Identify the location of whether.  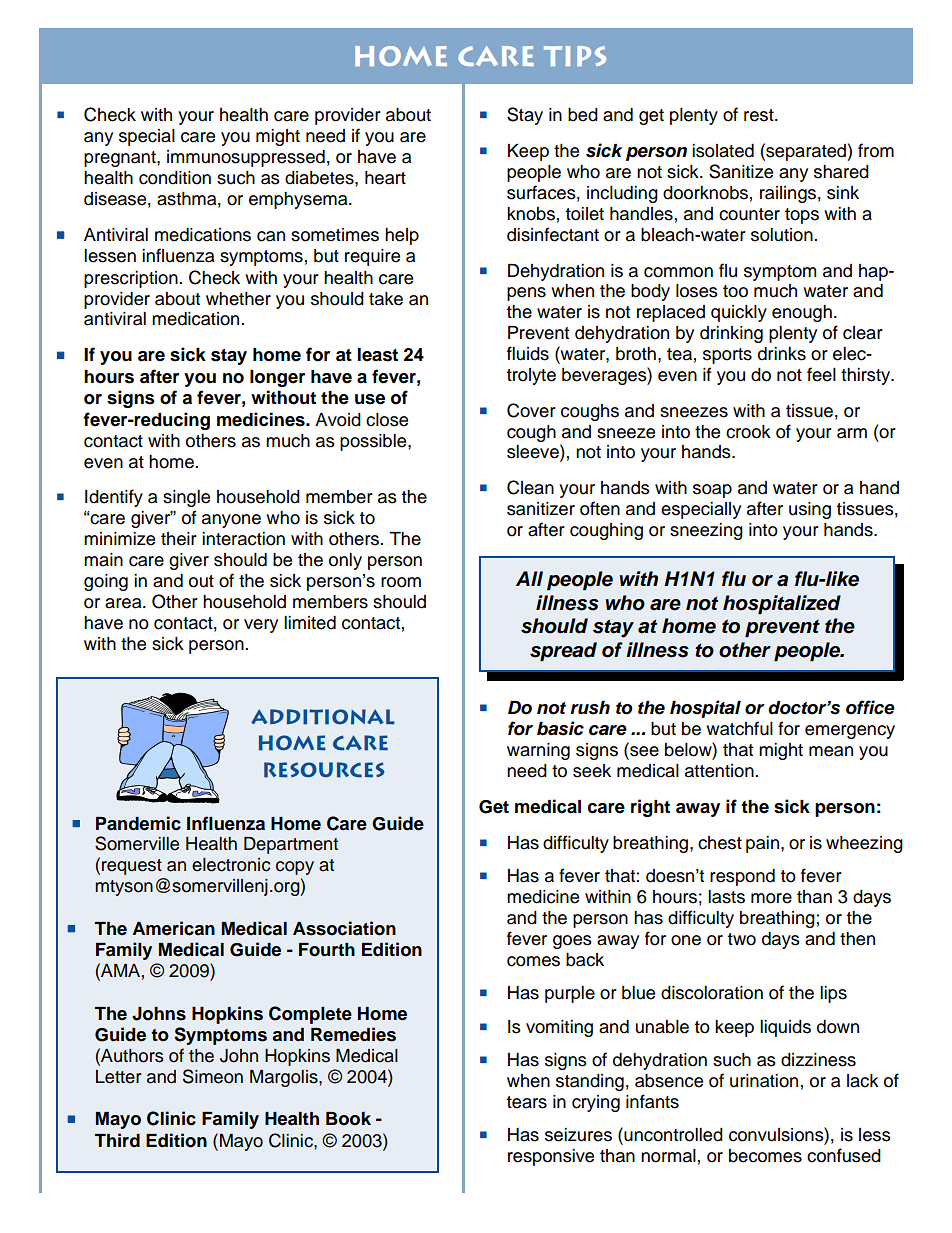
(238, 299).
